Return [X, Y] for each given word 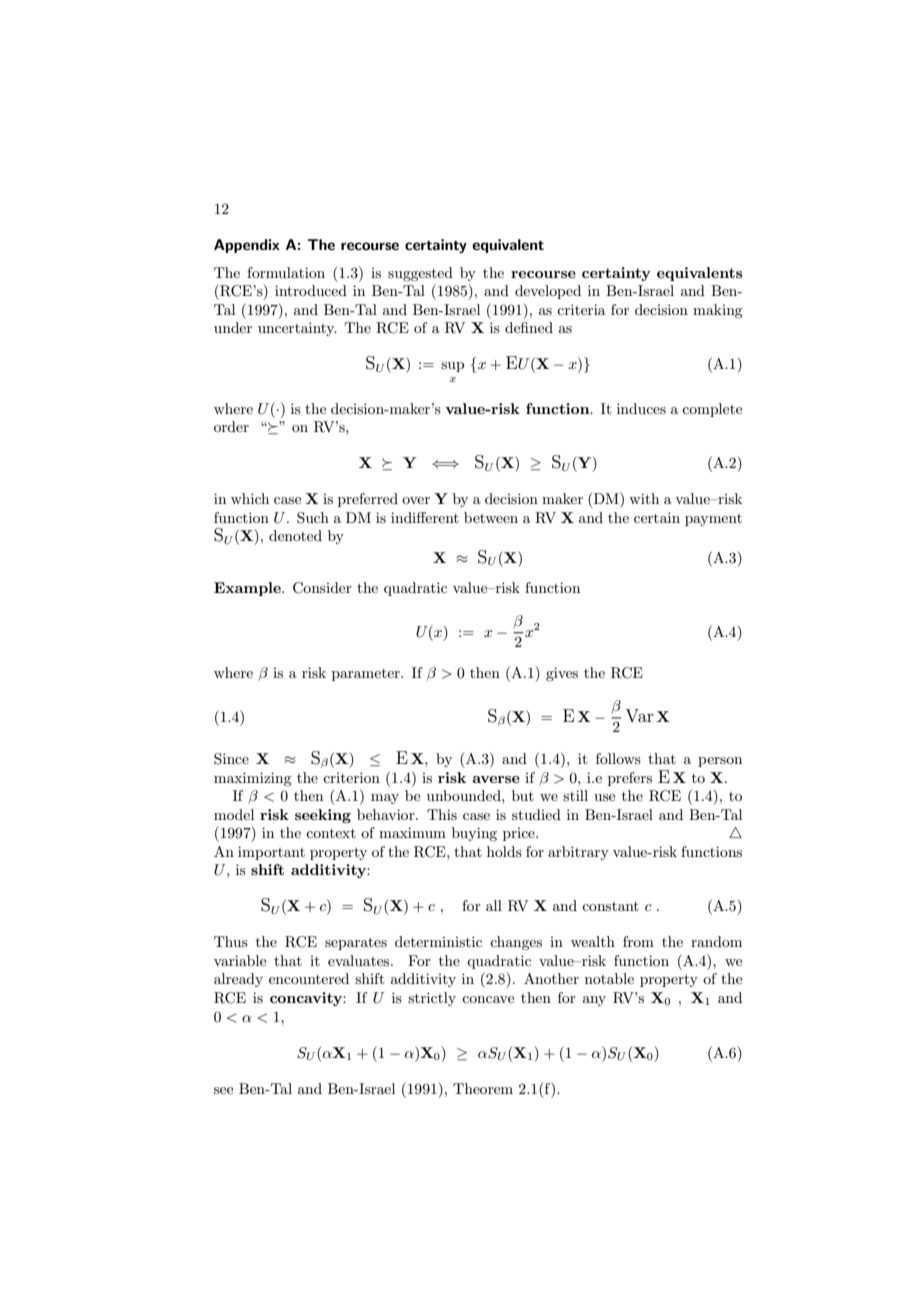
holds [504, 851]
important [271, 853]
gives [562, 674]
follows [618, 758]
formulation [286, 272]
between [491, 517]
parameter [367, 675]
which [250, 498]
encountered [309, 978]
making [717, 311]
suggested [420, 274]
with [644, 498]
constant [610, 906]
